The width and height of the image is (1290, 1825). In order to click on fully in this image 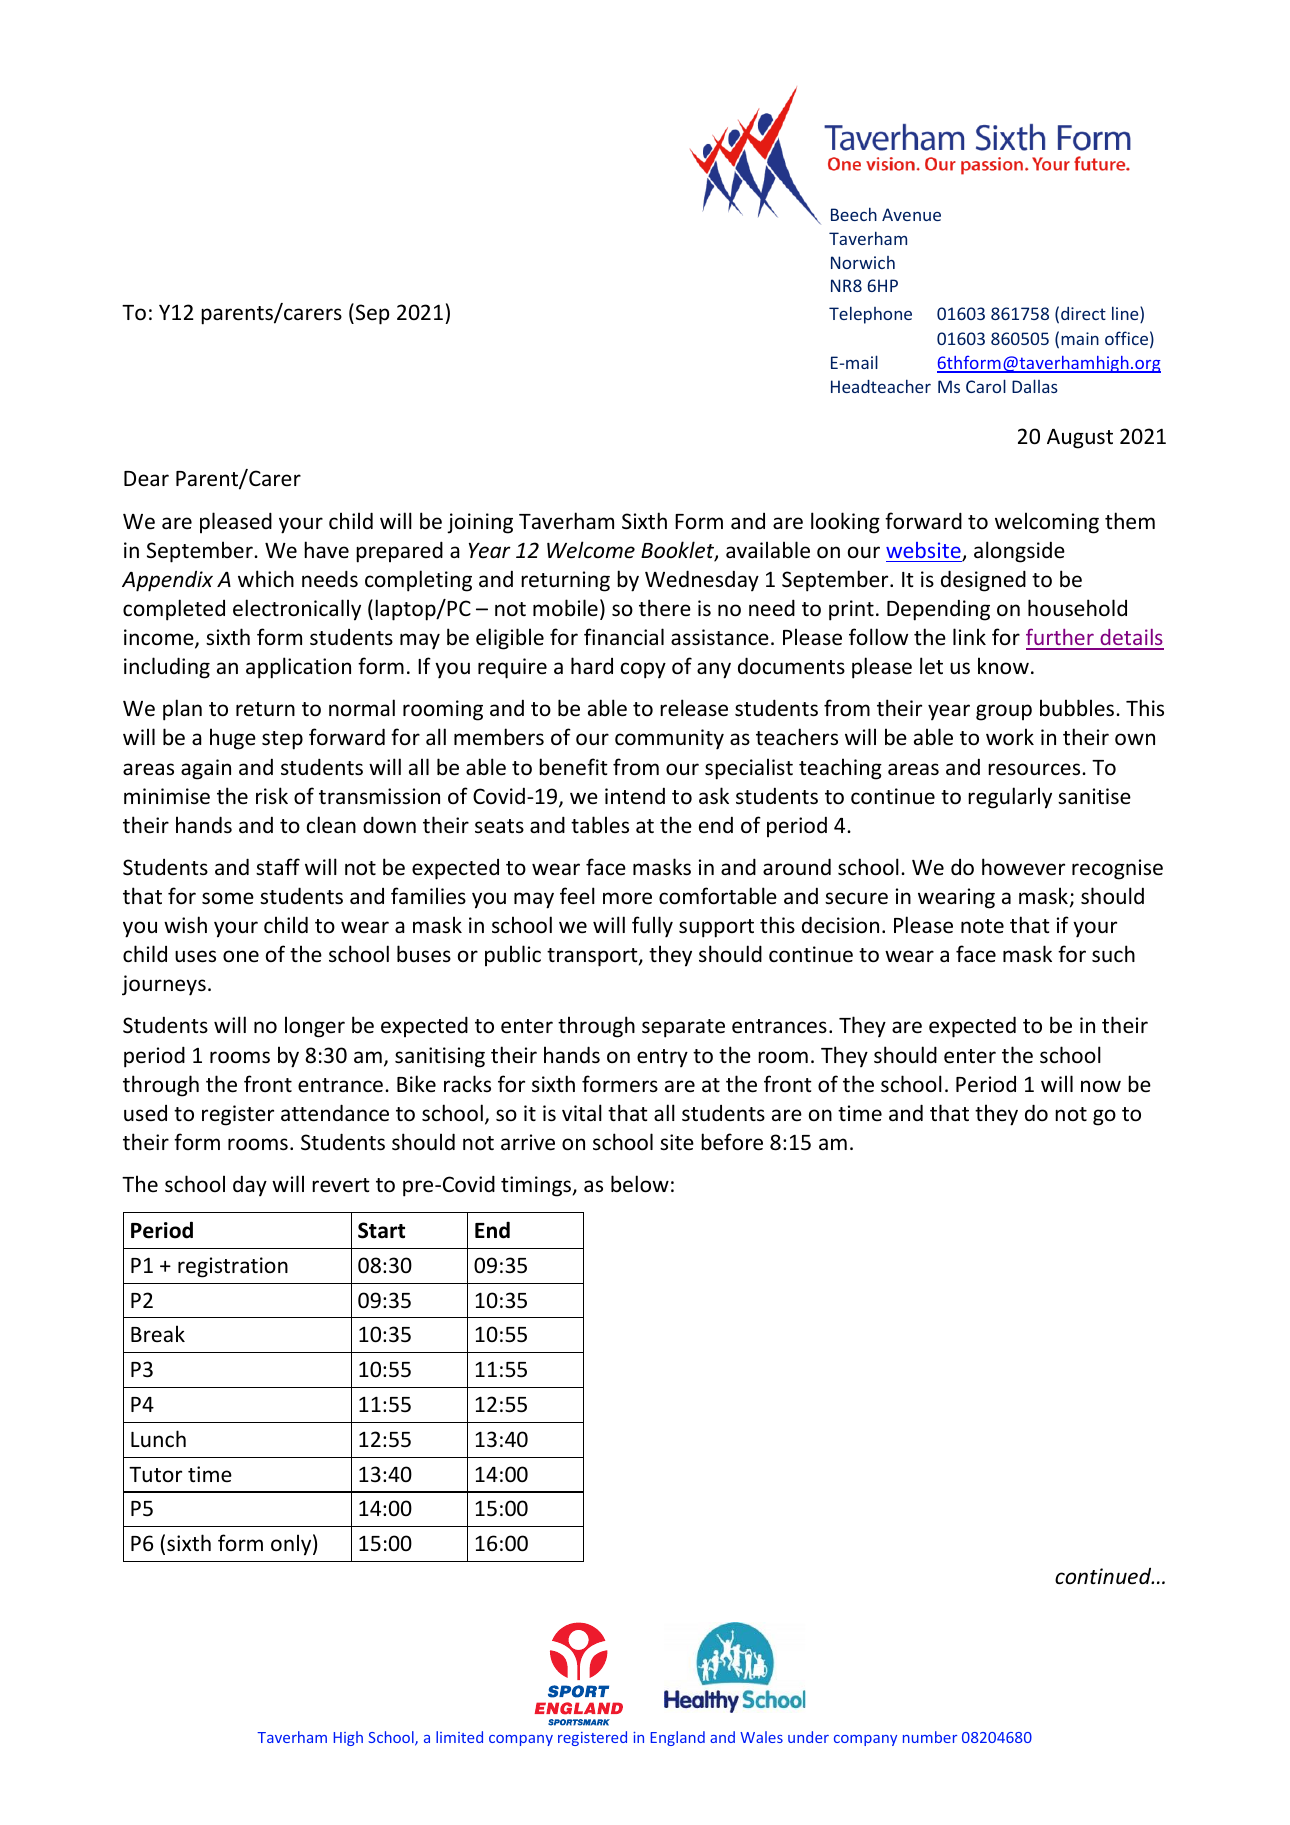, I will do `click(652, 927)`.
